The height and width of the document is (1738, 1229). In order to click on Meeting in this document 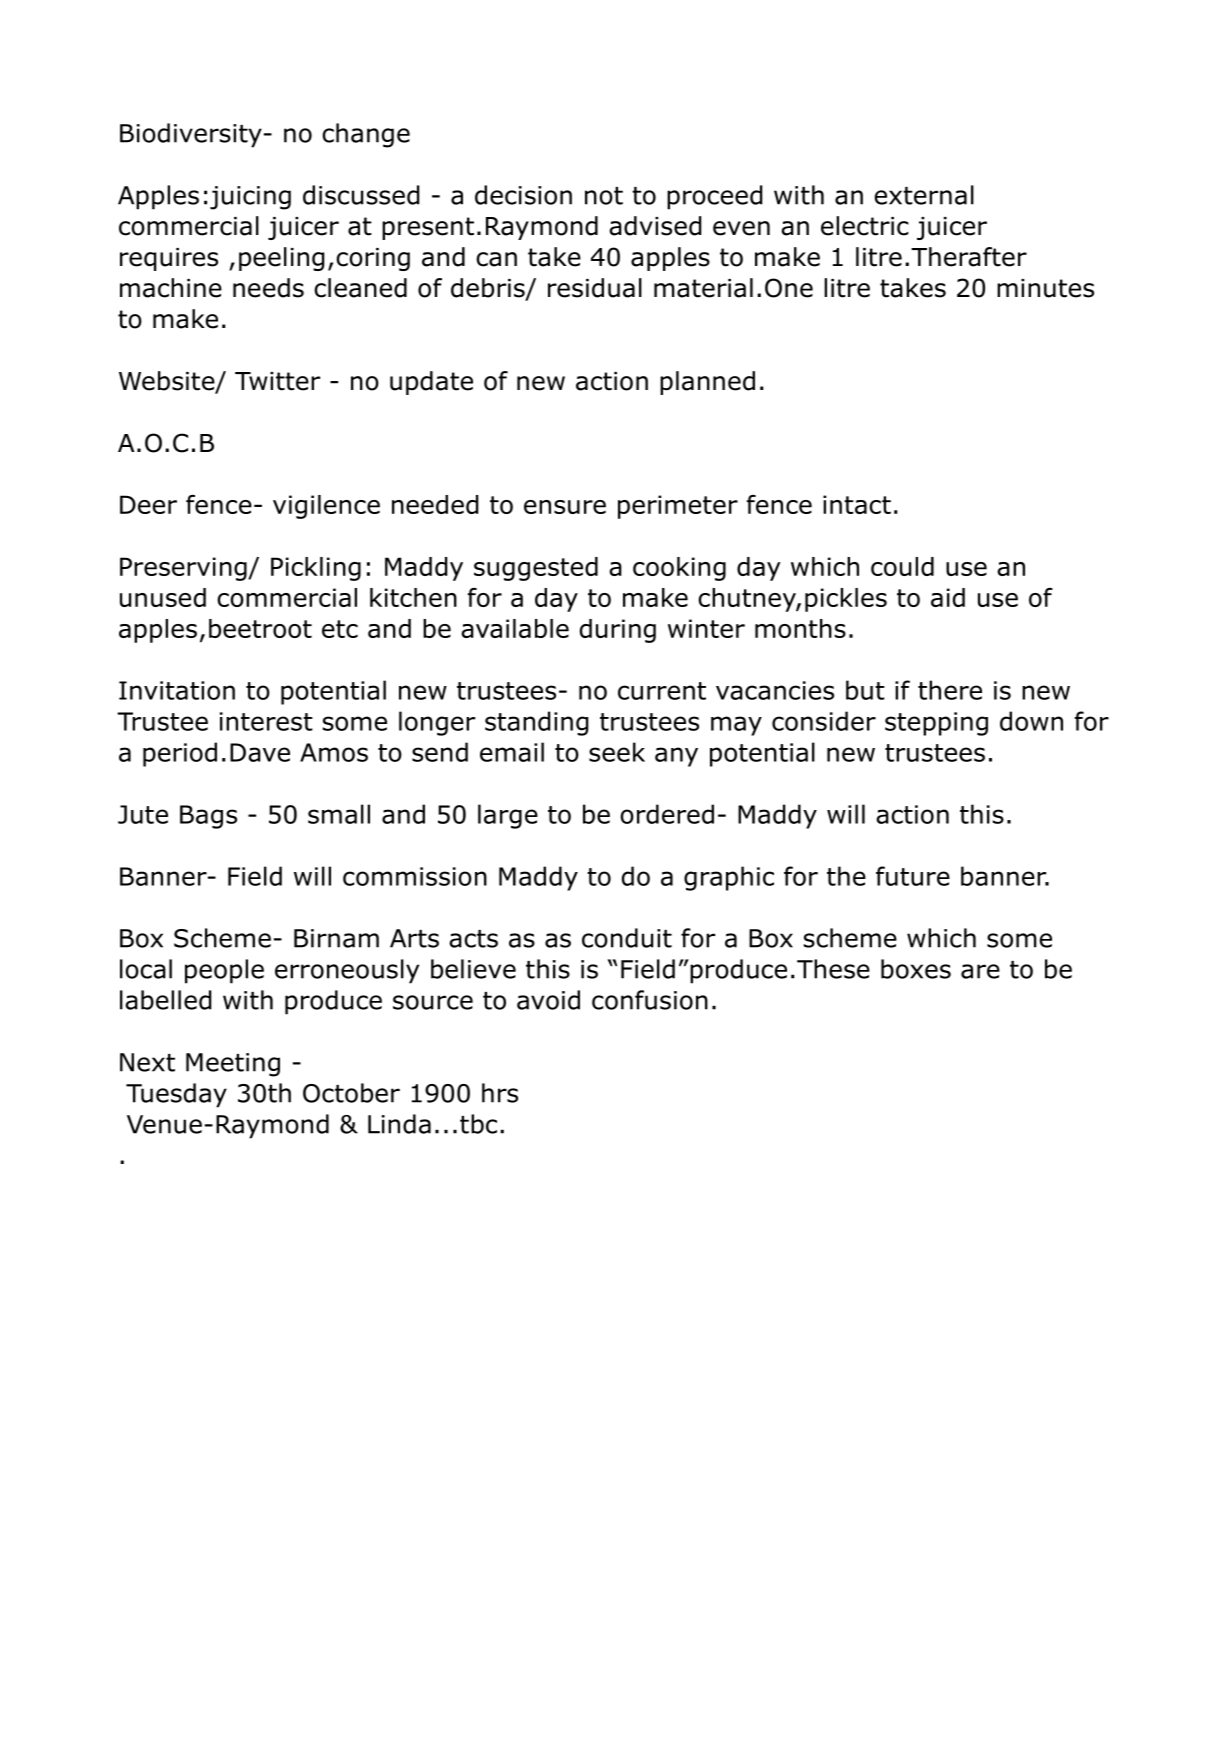, I will do `click(233, 1065)`.
